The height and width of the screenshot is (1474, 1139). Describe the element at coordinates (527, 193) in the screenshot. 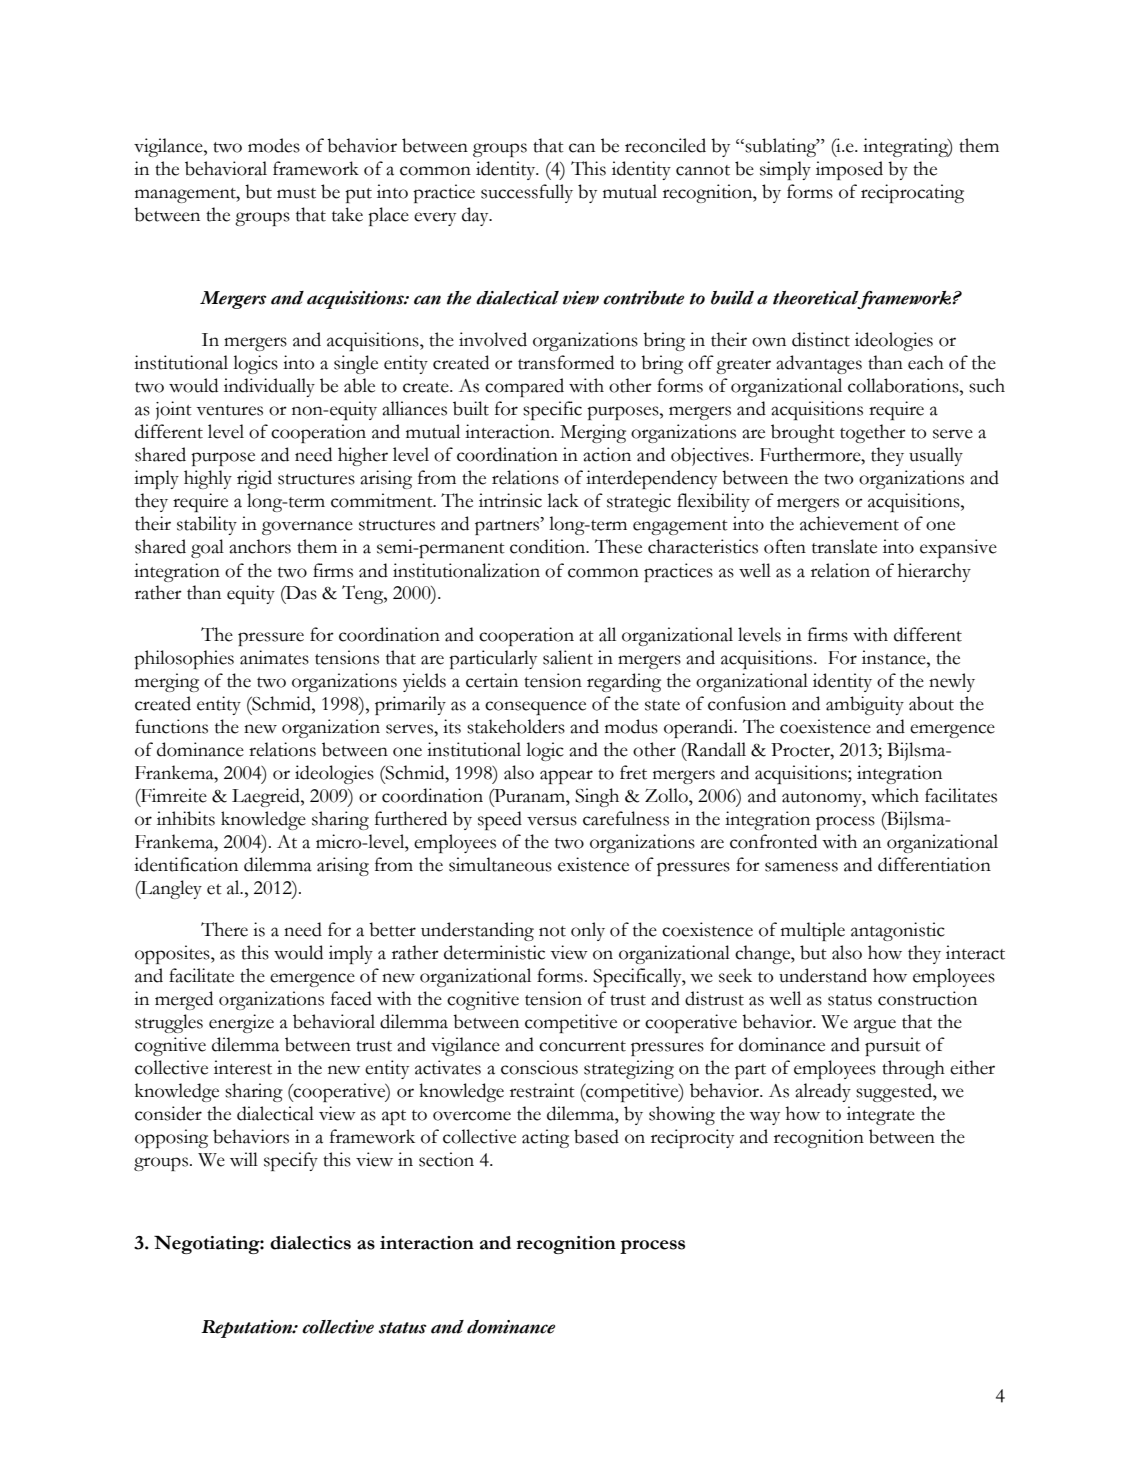

I see `successfully` at that location.
